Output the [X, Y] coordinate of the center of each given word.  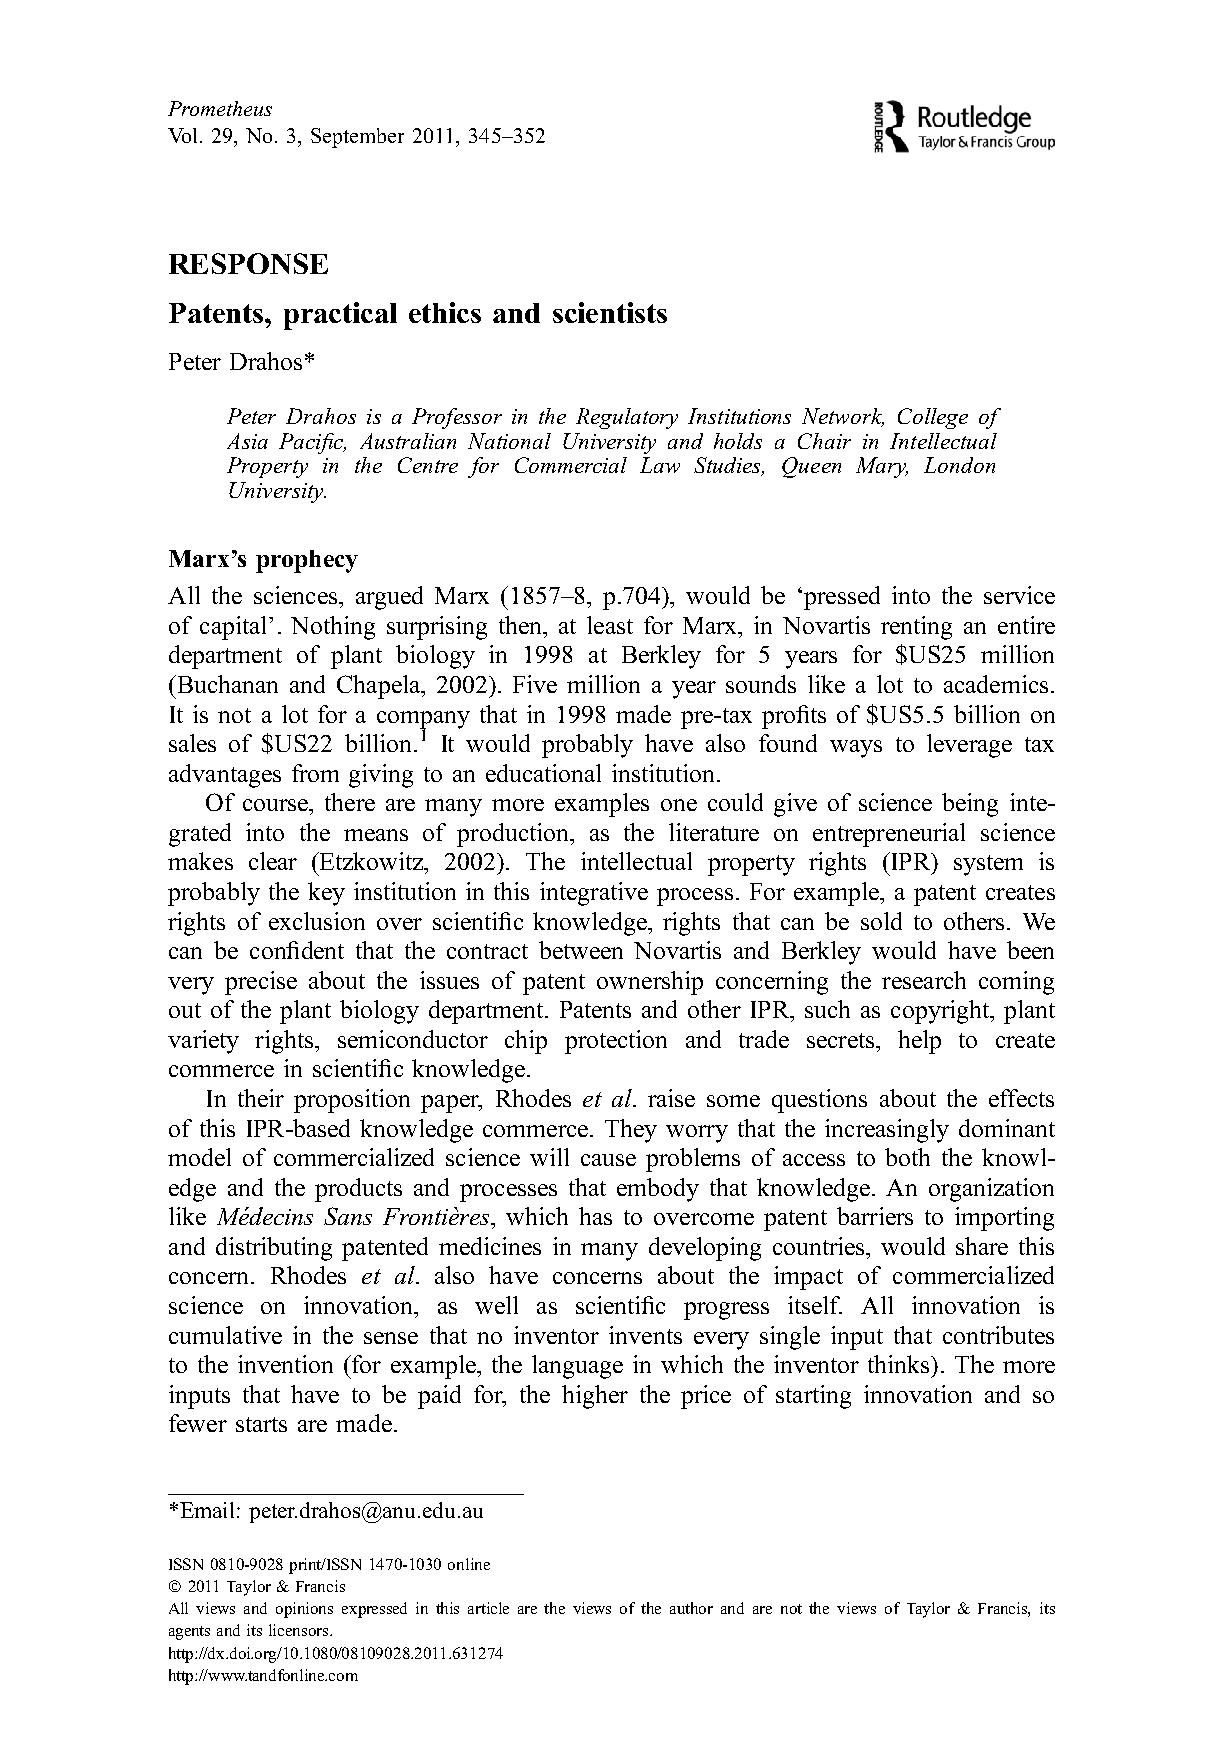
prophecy [307, 561]
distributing [274, 1249]
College [933, 418]
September [357, 138]
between [581, 950]
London [959, 465]
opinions [304, 1610]
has [595, 1216]
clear [273, 861]
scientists [610, 312]
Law [660, 465]
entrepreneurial [889, 835]
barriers [875, 1216]
